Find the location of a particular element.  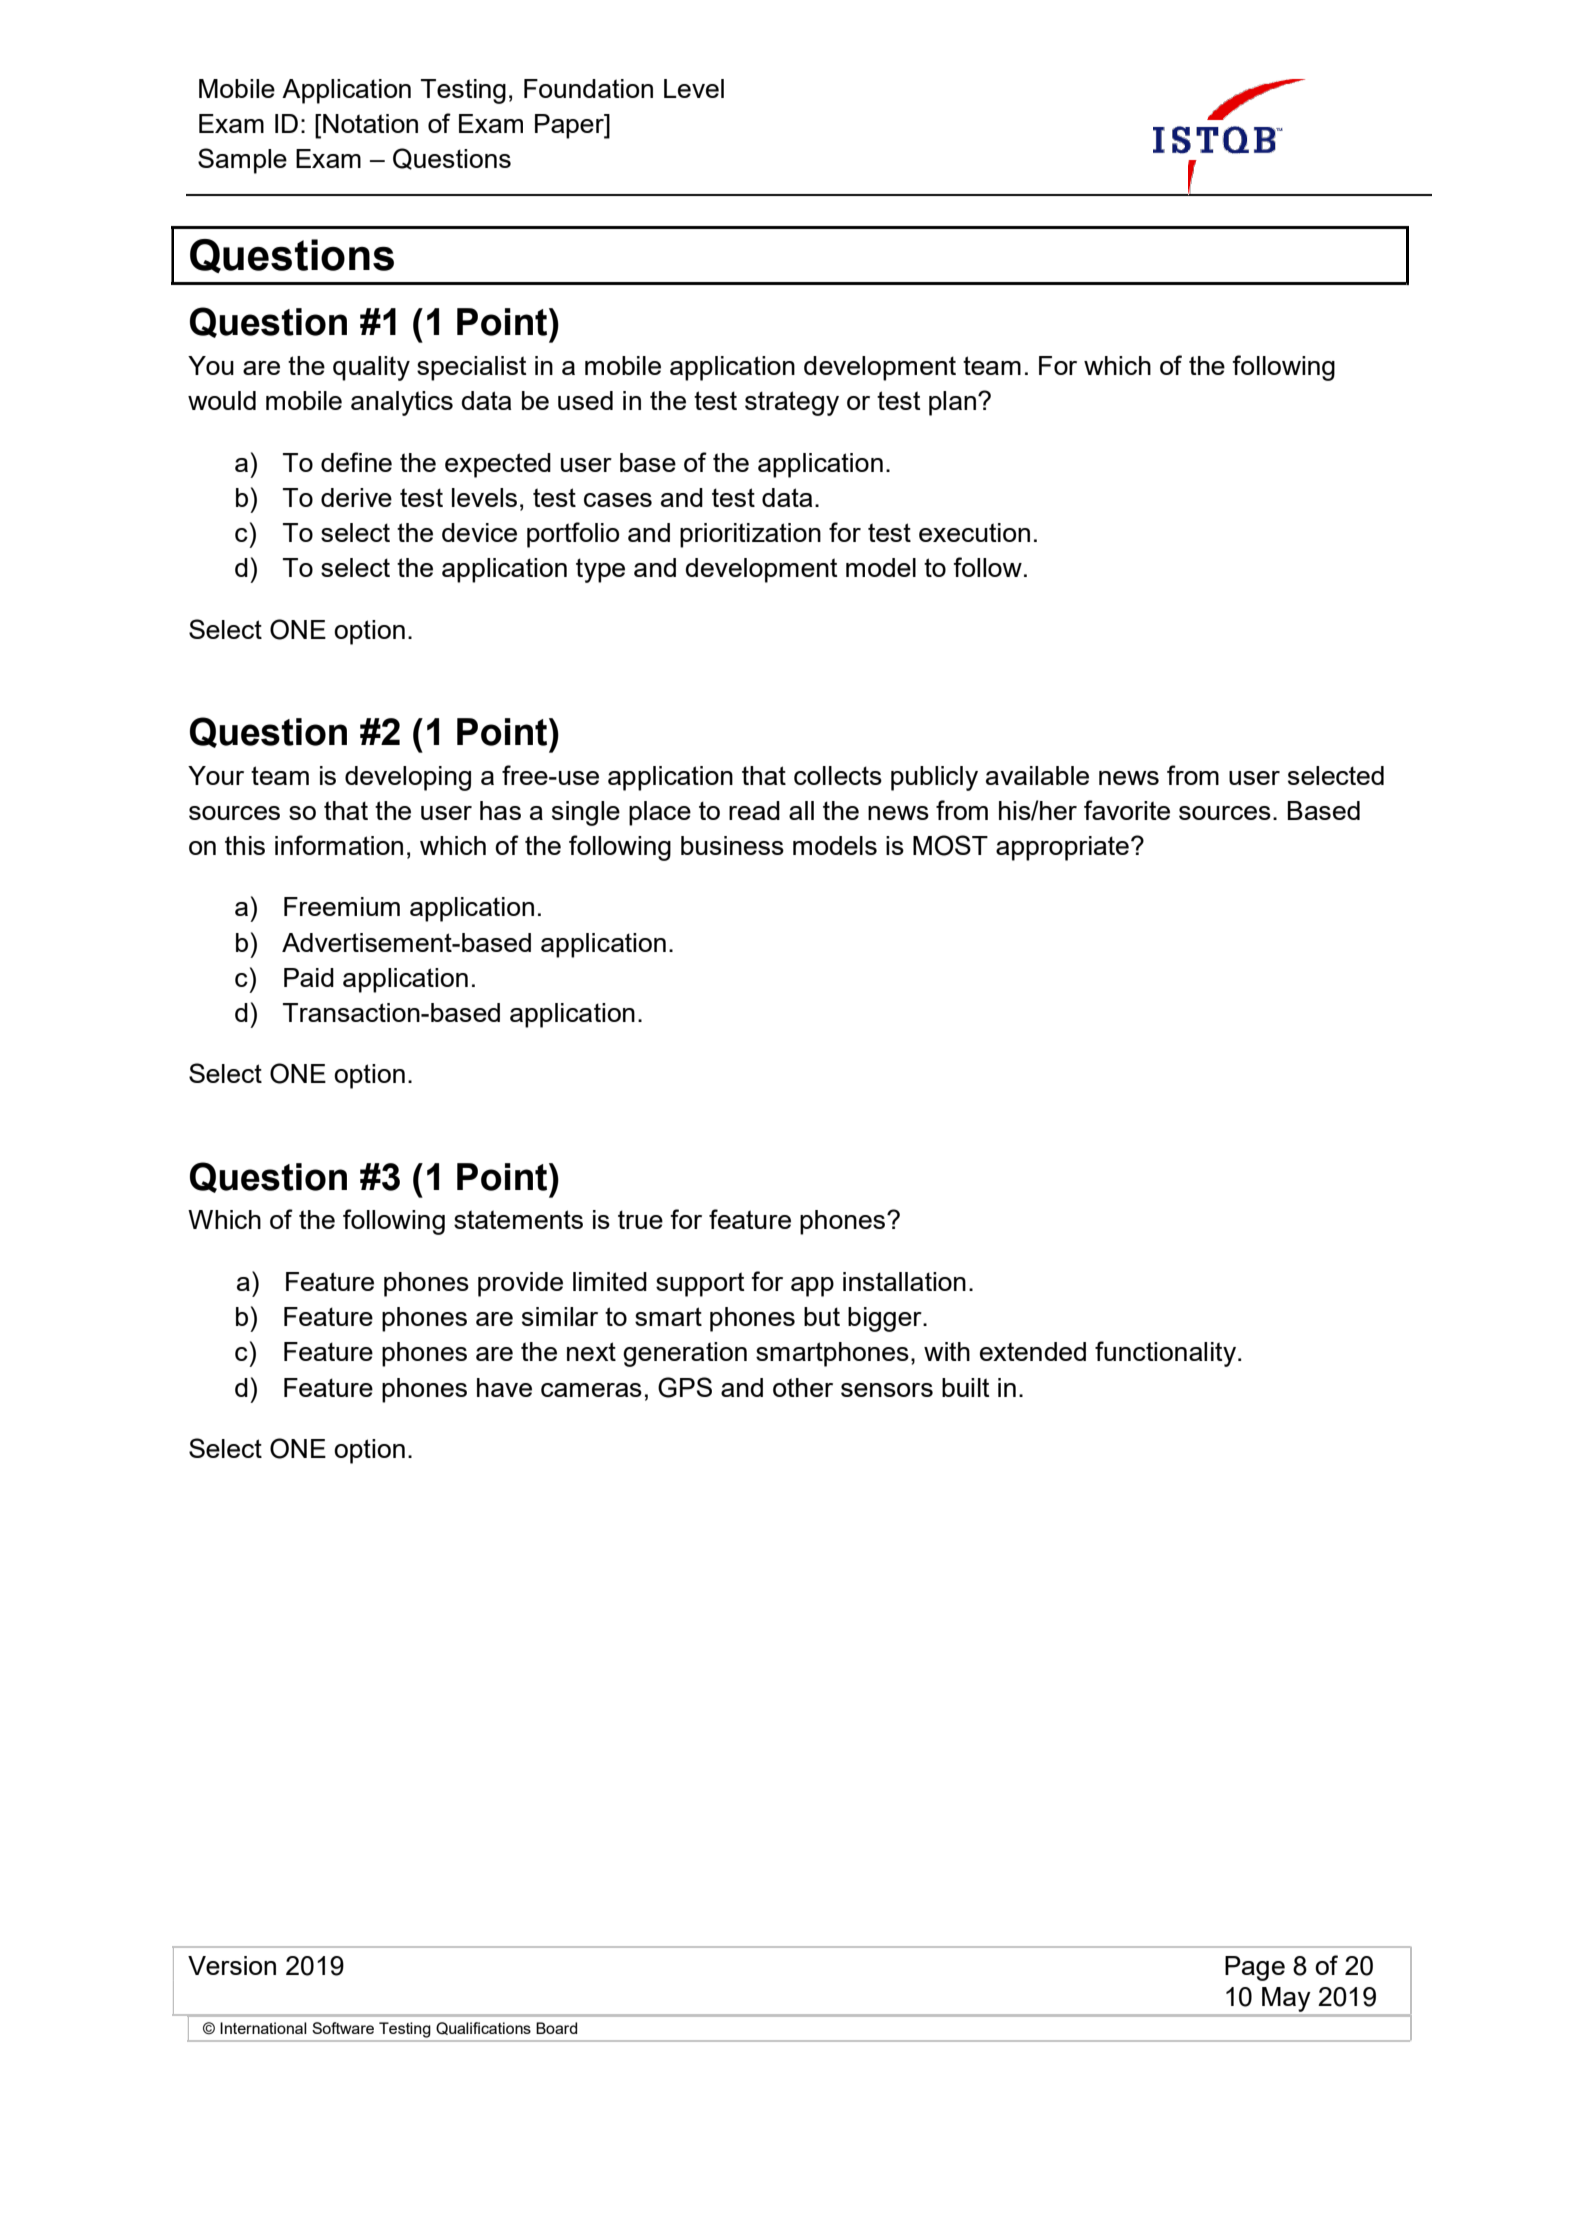

true is located at coordinates (640, 1219).
